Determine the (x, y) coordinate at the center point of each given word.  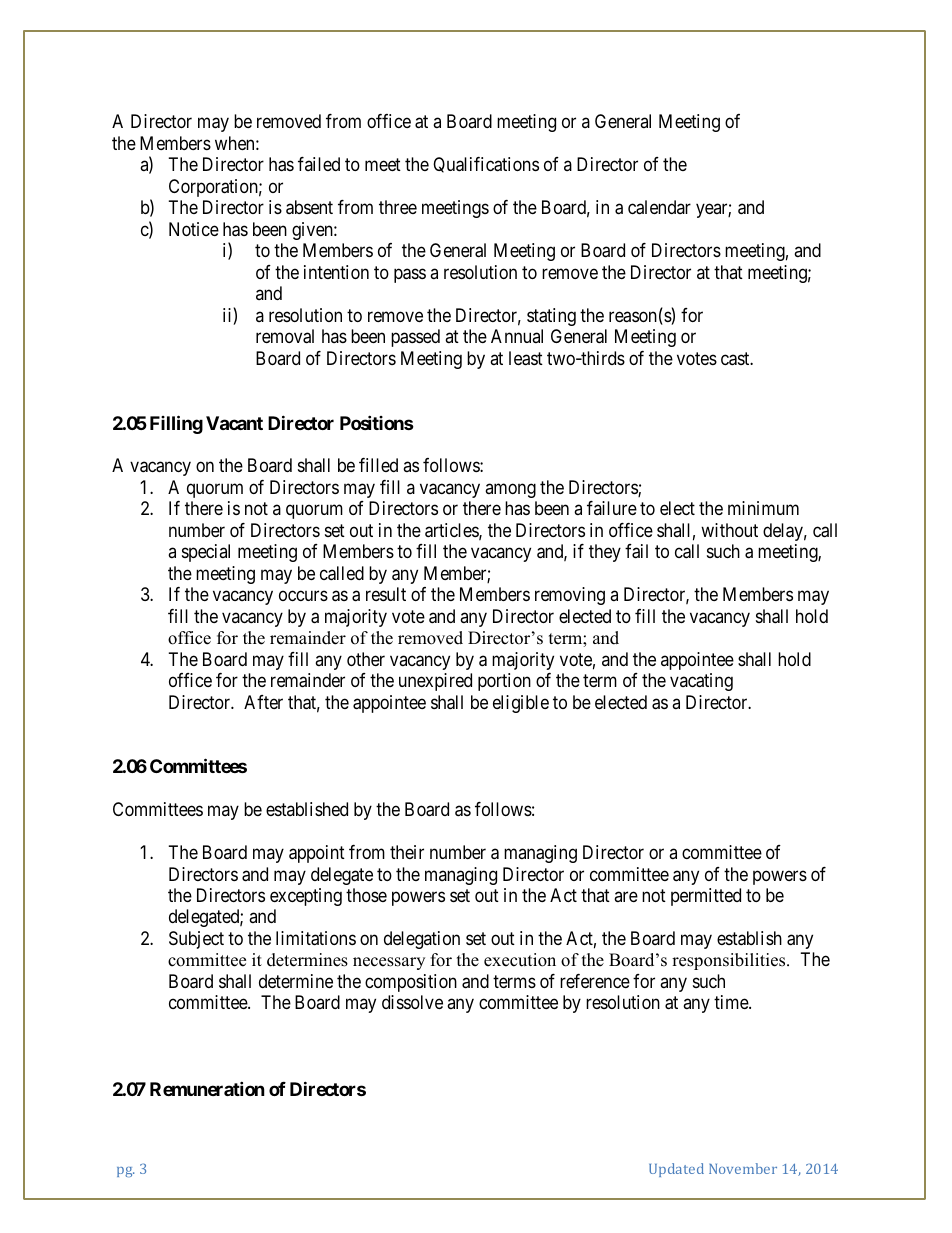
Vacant (234, 423)
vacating (701, 682)
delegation (422, 940)
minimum (763, 508)
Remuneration (207, 1088)
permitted (706, 897)
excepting (306, 897)
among (510, 490)
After (263, 702)
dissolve (412, 1002)
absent (309, 207)
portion (504, 682)
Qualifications (486, 165)
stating (551, 317)
